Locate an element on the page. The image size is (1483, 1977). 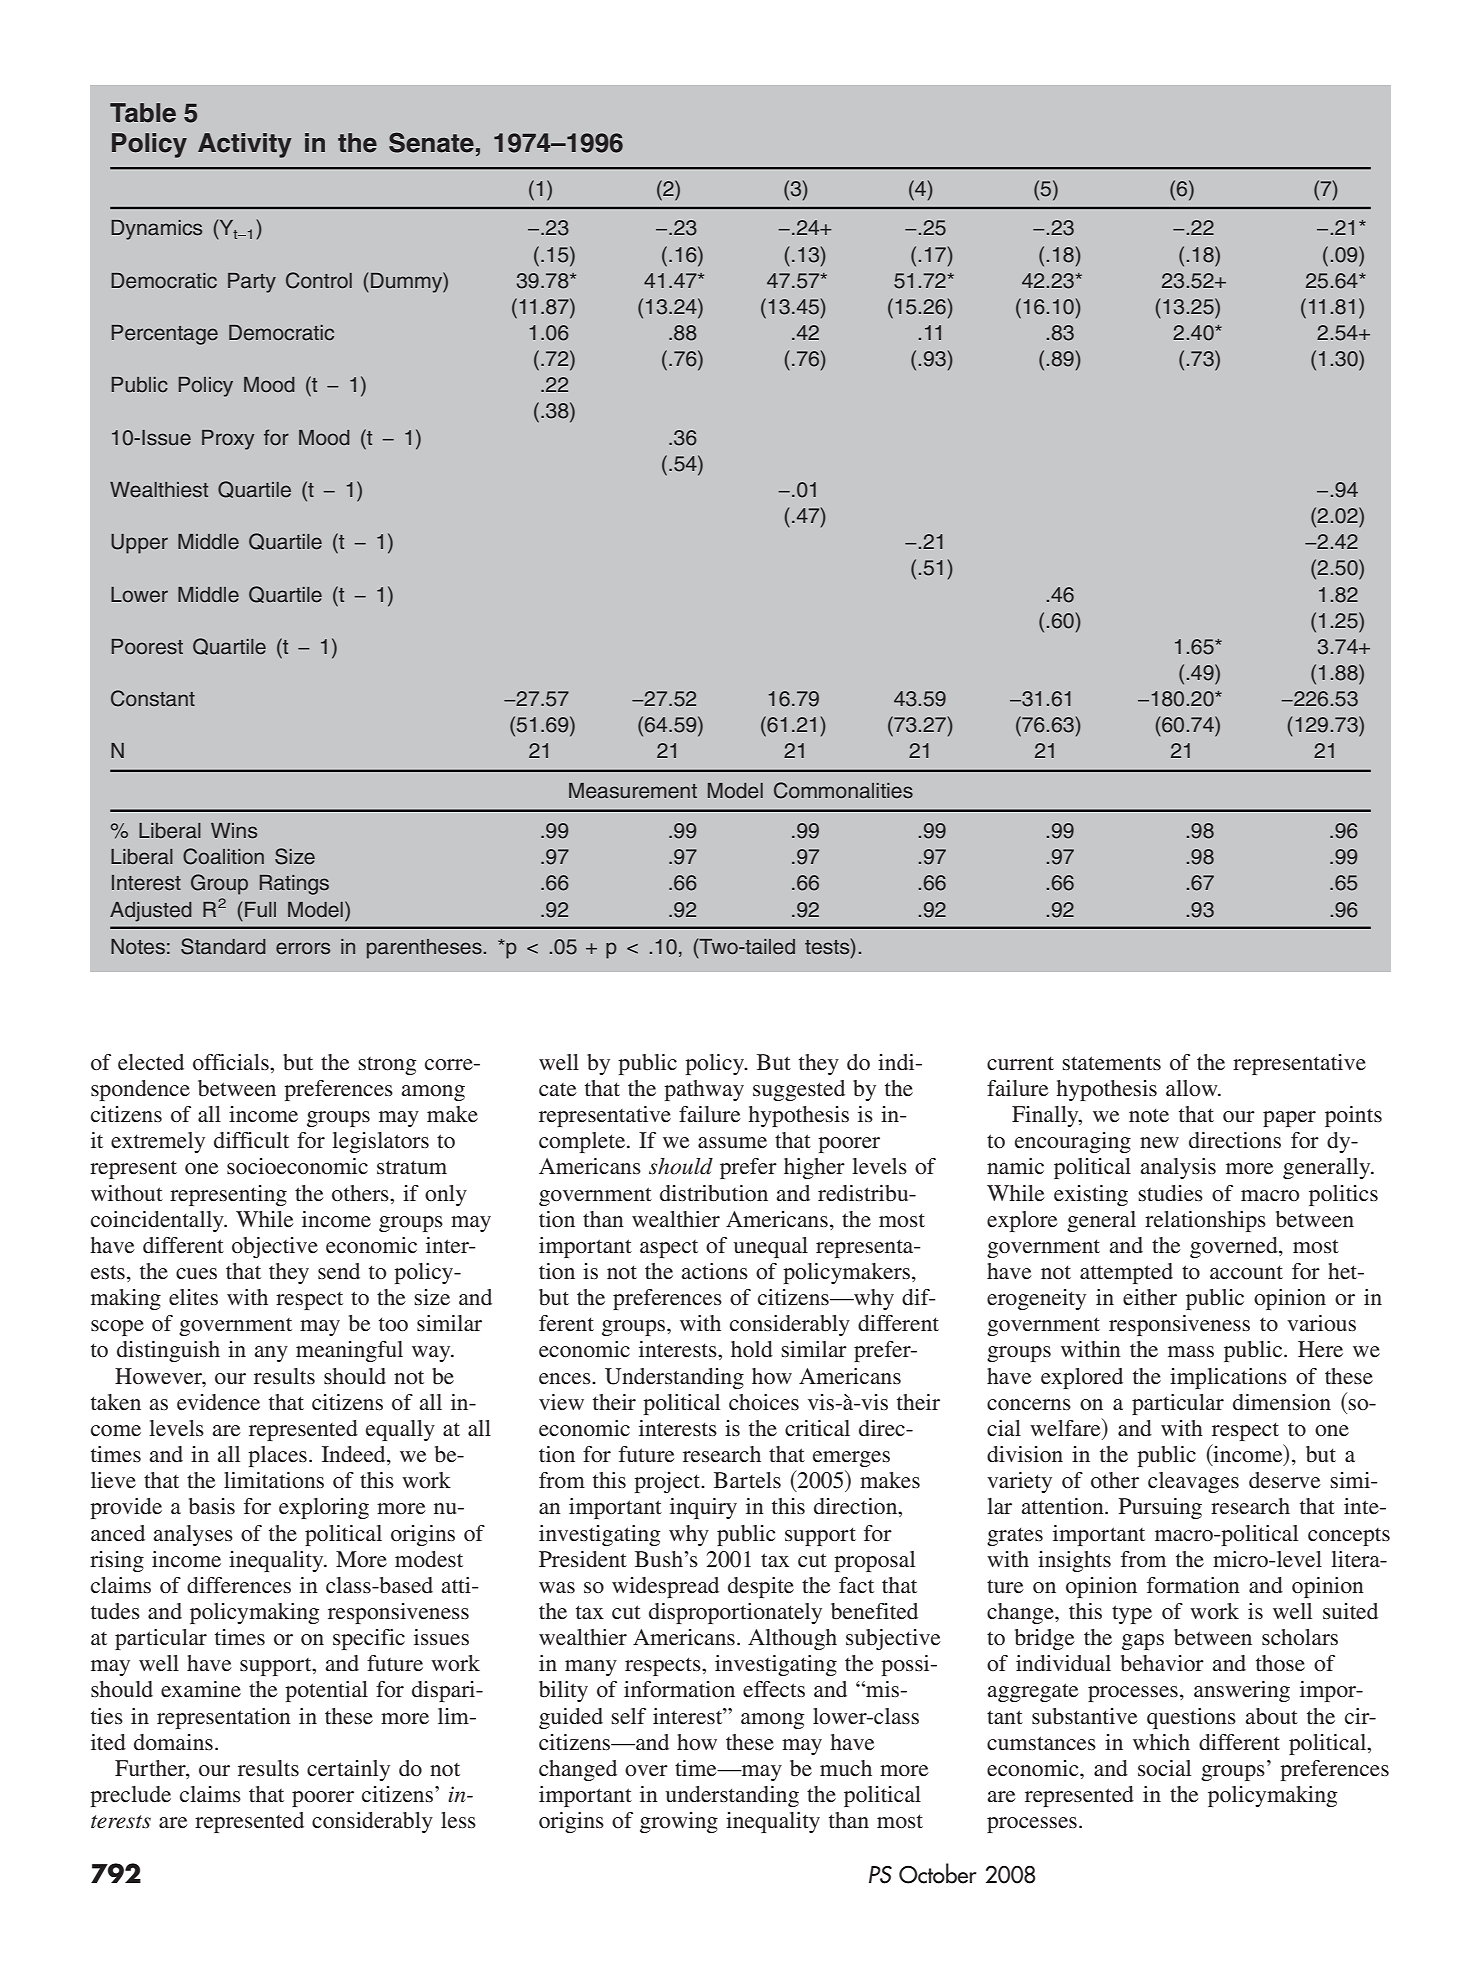
growing is located at coordinates (679, 1822).
